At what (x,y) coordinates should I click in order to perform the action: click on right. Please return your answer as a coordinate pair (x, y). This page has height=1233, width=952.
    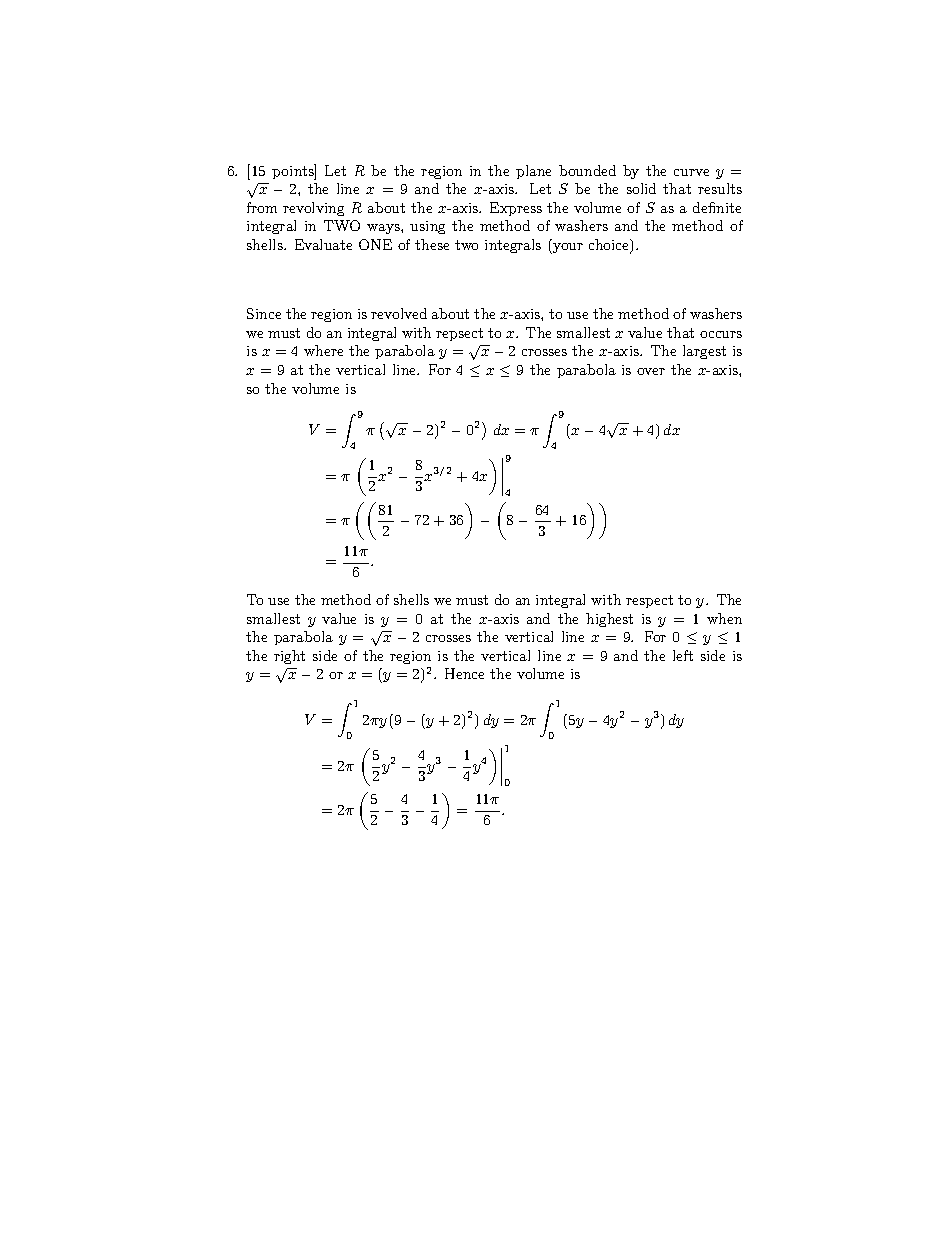
    Looking at the image, I should click on (289, 657).
